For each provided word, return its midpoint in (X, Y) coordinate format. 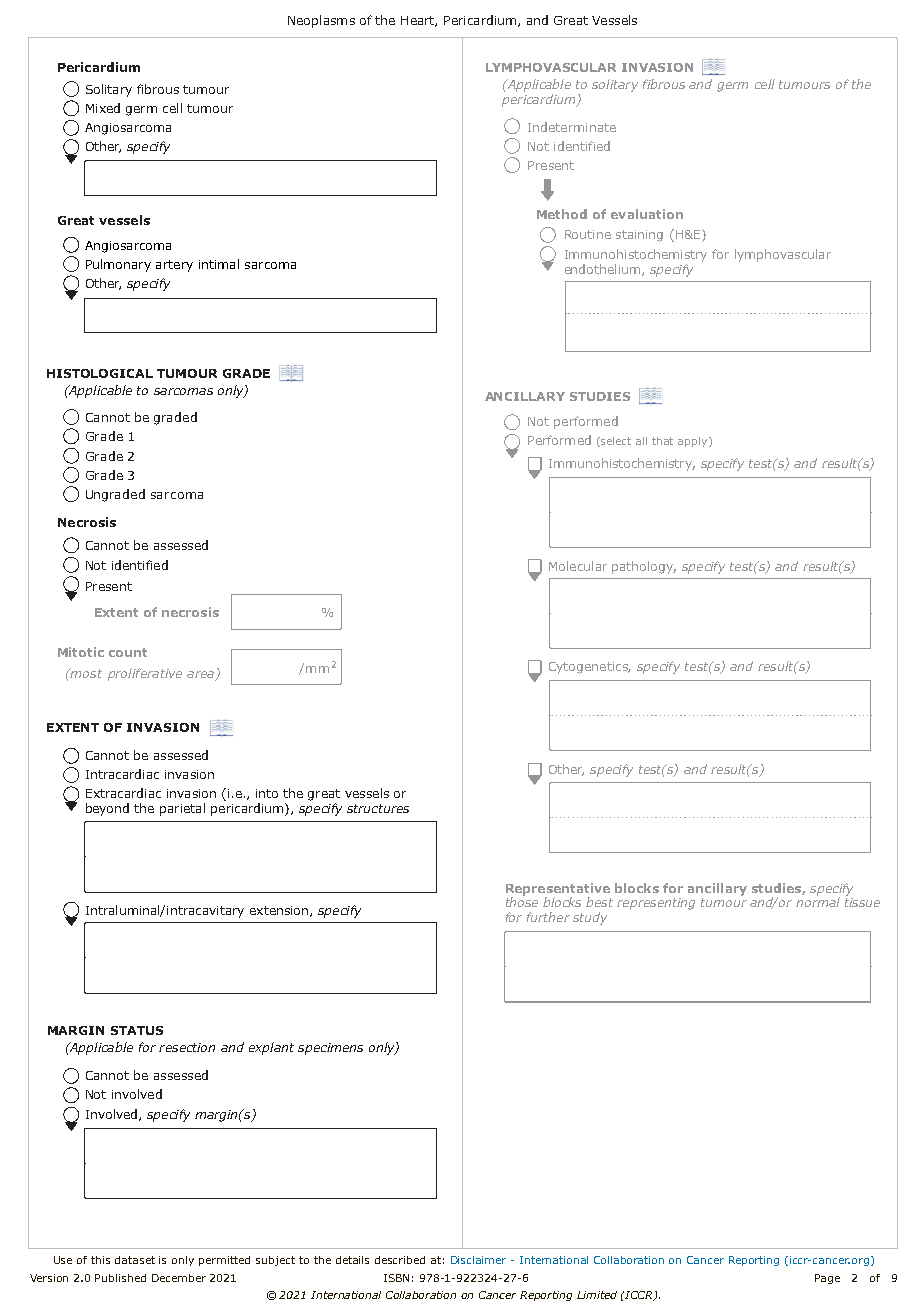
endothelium (604, 270)
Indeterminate (572, 127)
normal (818, 902)
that (662, 441)
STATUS (137, 1030)
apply (694, 442)
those (522, 902)
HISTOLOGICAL (100, 373)
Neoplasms (321, 21)
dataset (135, 1260)
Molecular (578, 566)
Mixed (103, 108)
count (128, 652)
